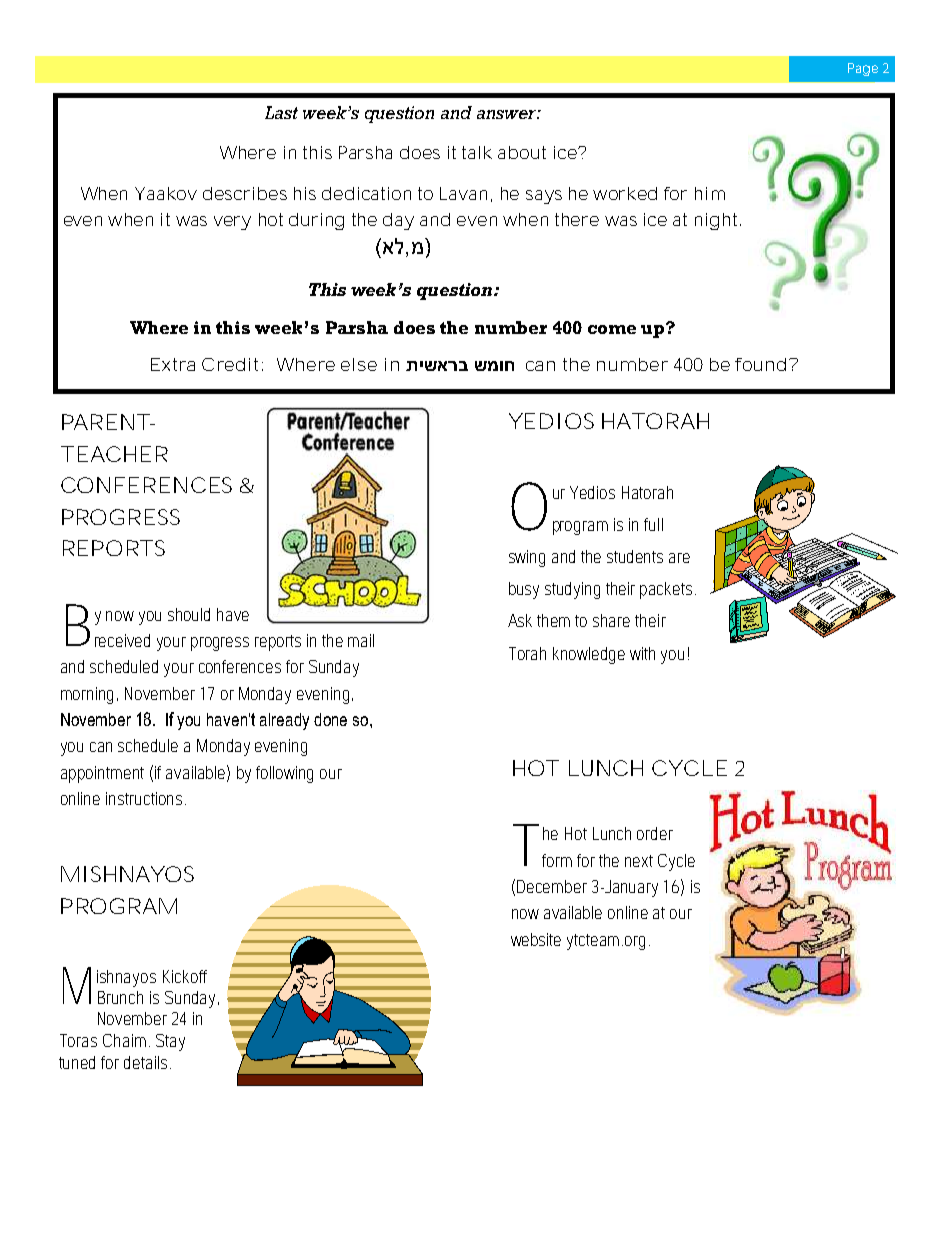 The image size is (952, 1233). What do you see at coordinates (122, 640) in the screenshot?
I see `received` at bounding box center [122, 640].
